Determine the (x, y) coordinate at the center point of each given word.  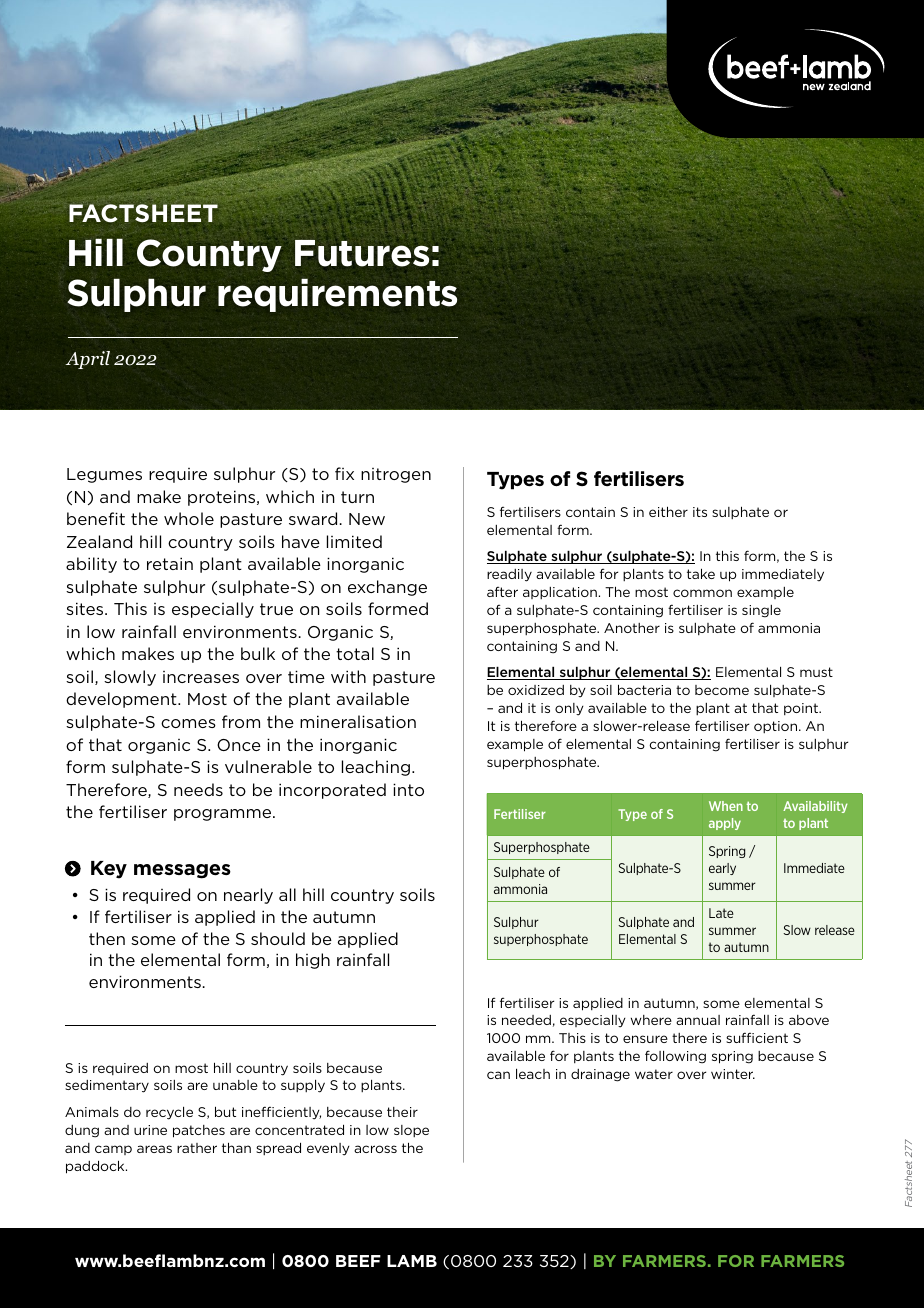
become (722, 690)
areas (154, 1149)
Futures (362, 253)
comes (188, 723)
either (668, 511)
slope (411, 1131)
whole (189, 518)
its (700, 512)
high (313, 961)
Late (721, 913)
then (107, 938)
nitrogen (396, 475)
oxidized (536, 690)
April (87, 360)
